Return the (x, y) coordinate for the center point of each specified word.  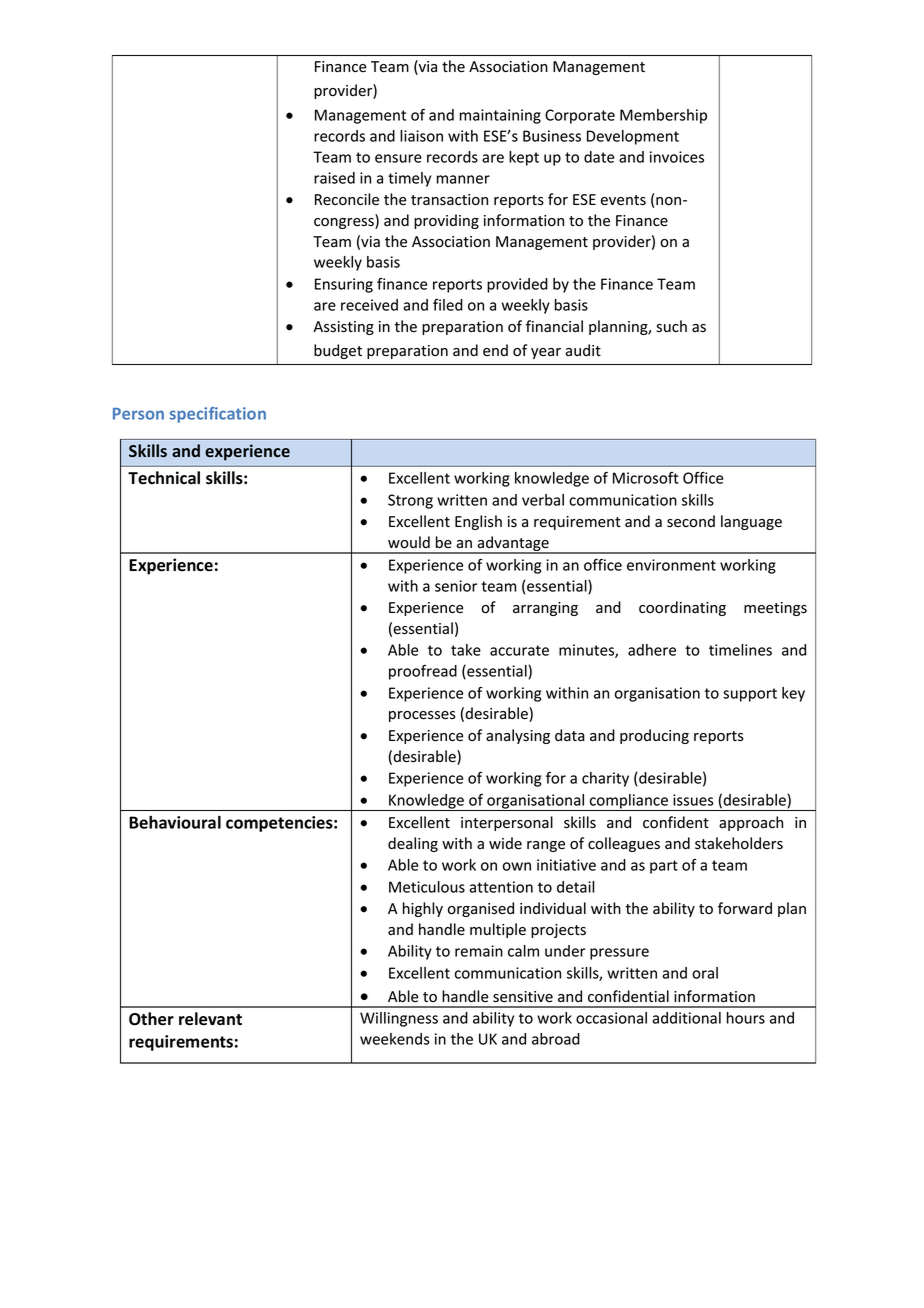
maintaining (500, 116)
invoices (677, 157)
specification (218, 415)
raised (334, 178)
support (750, 695)
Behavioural (175, 822)
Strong (410, 501)
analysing (518, 736)
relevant (210, 1019)
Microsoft (646, 478)
